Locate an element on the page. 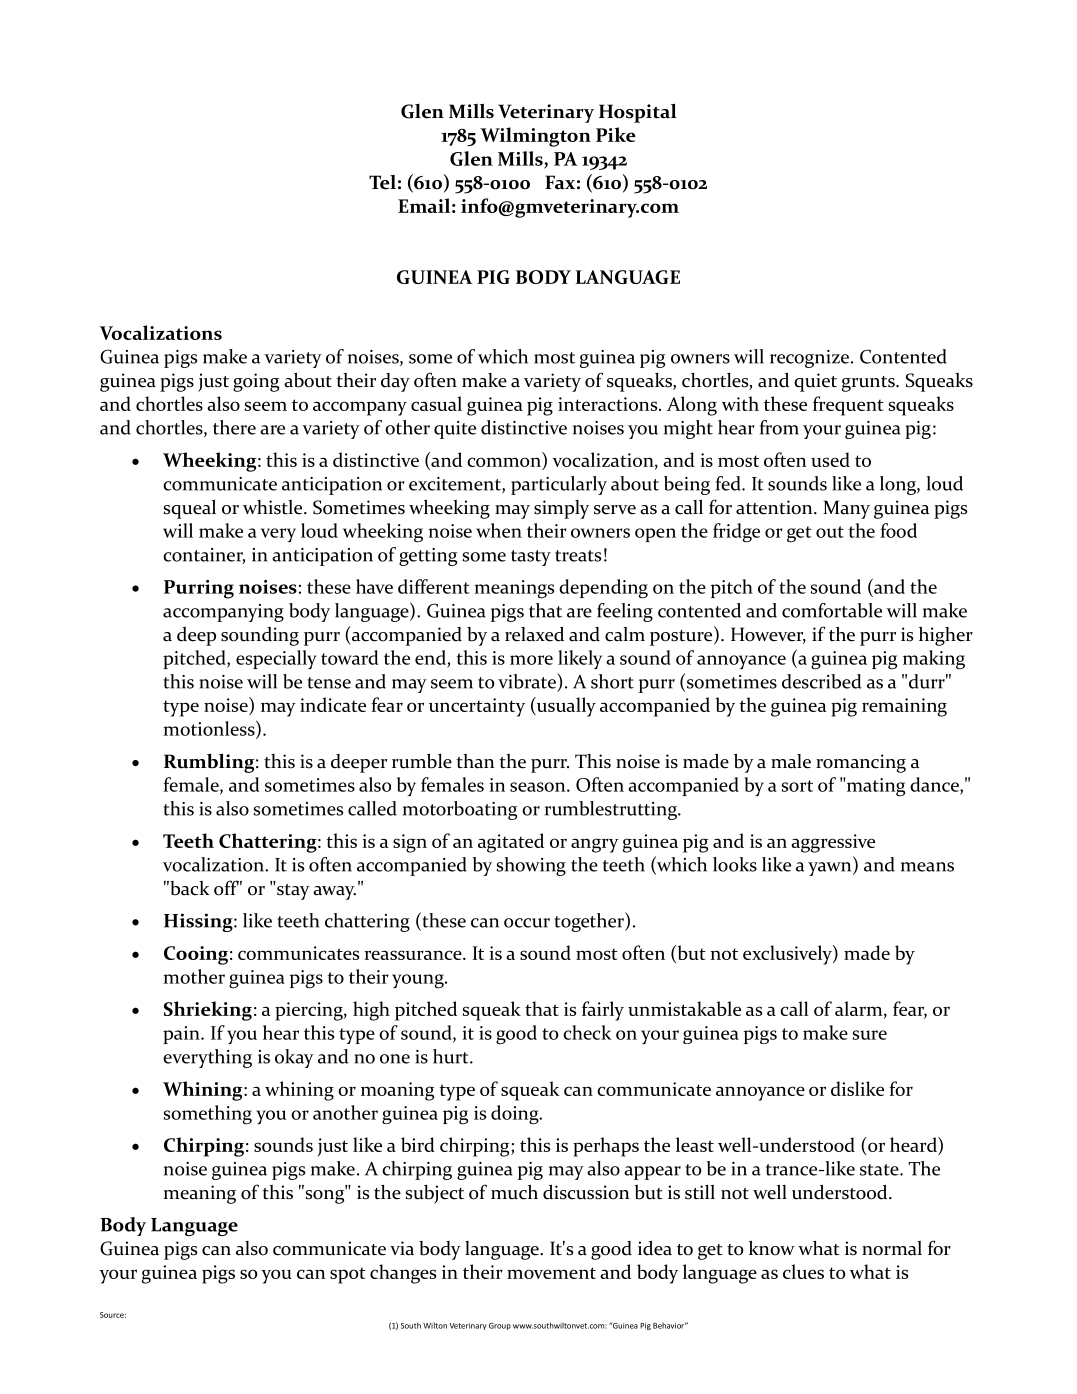 The width and height of the image is (1077, 1394). Hospital is located at coordinates (638, 113).
